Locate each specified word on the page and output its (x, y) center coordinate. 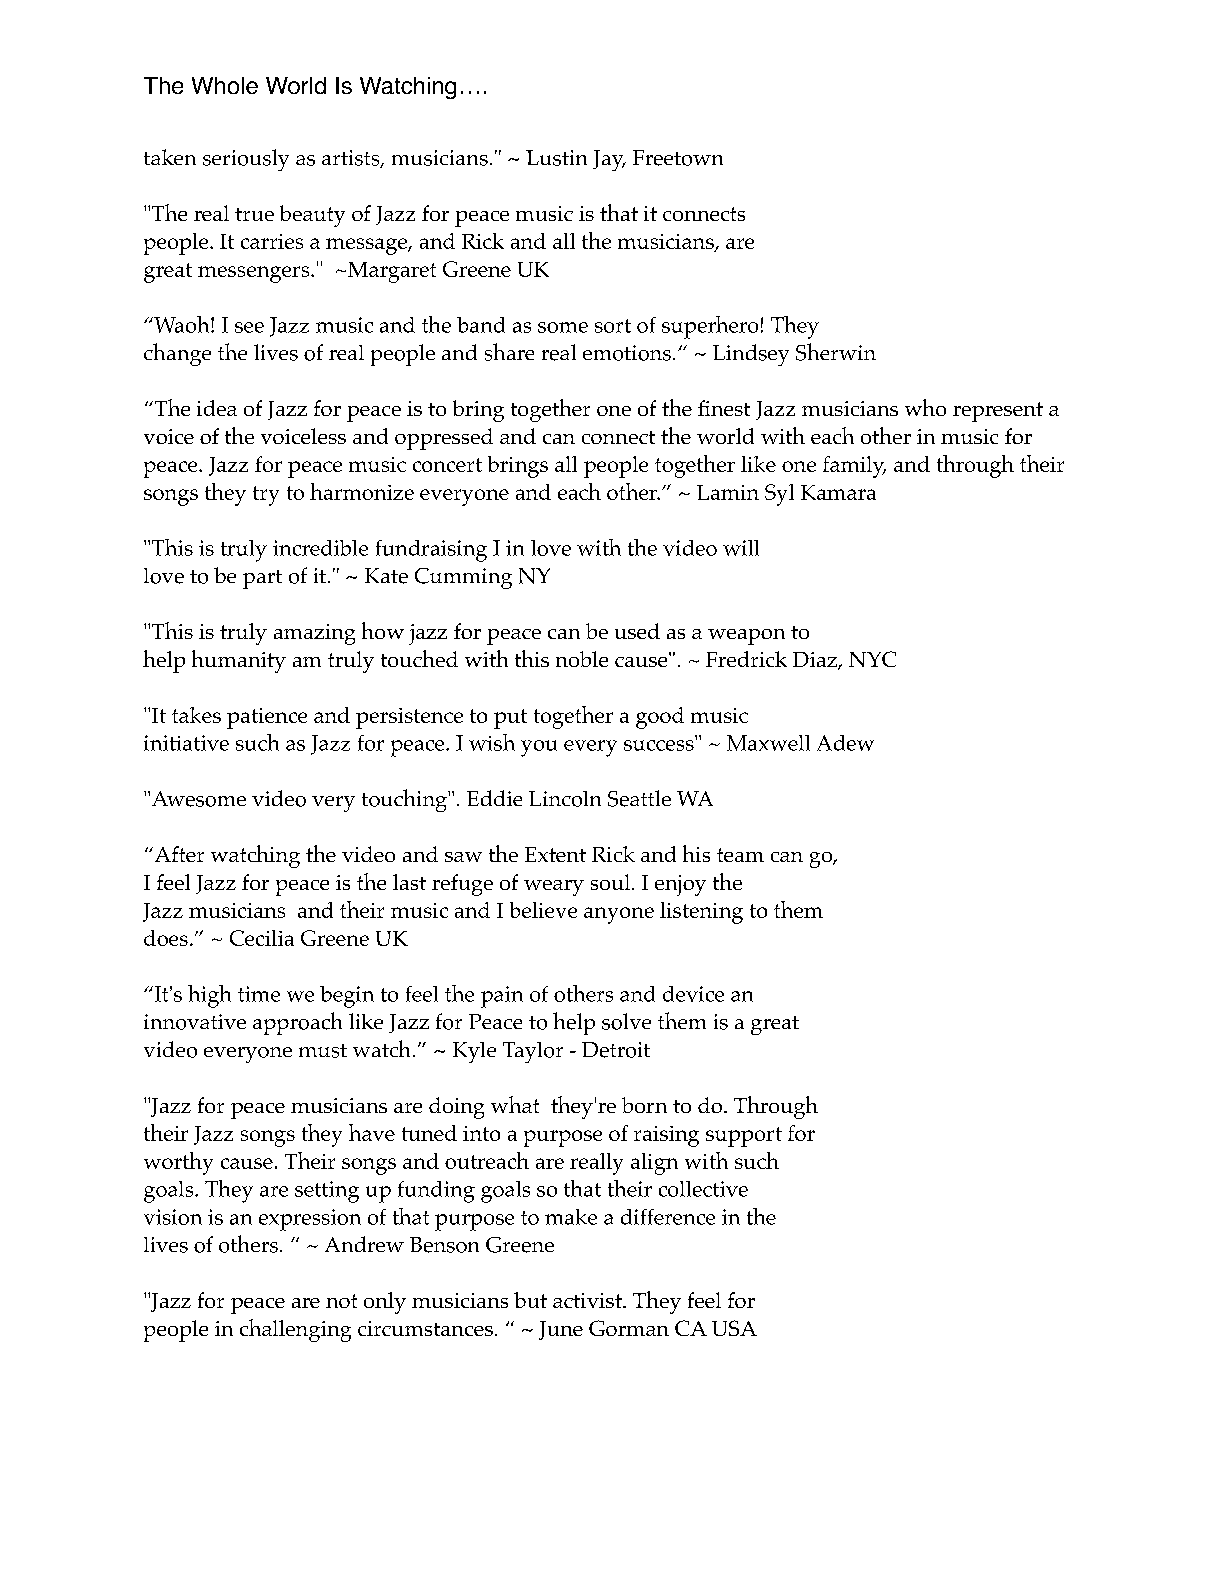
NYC (872, 659)
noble (582, 659)
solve (626, 1021)
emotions (627, 353)
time (259, 994)
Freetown (678, 158)
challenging (295, 1330)
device (693, 994)
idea (217, 408)
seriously (246, 160)
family (854, 467)
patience (267, 718)
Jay (609, 160)
